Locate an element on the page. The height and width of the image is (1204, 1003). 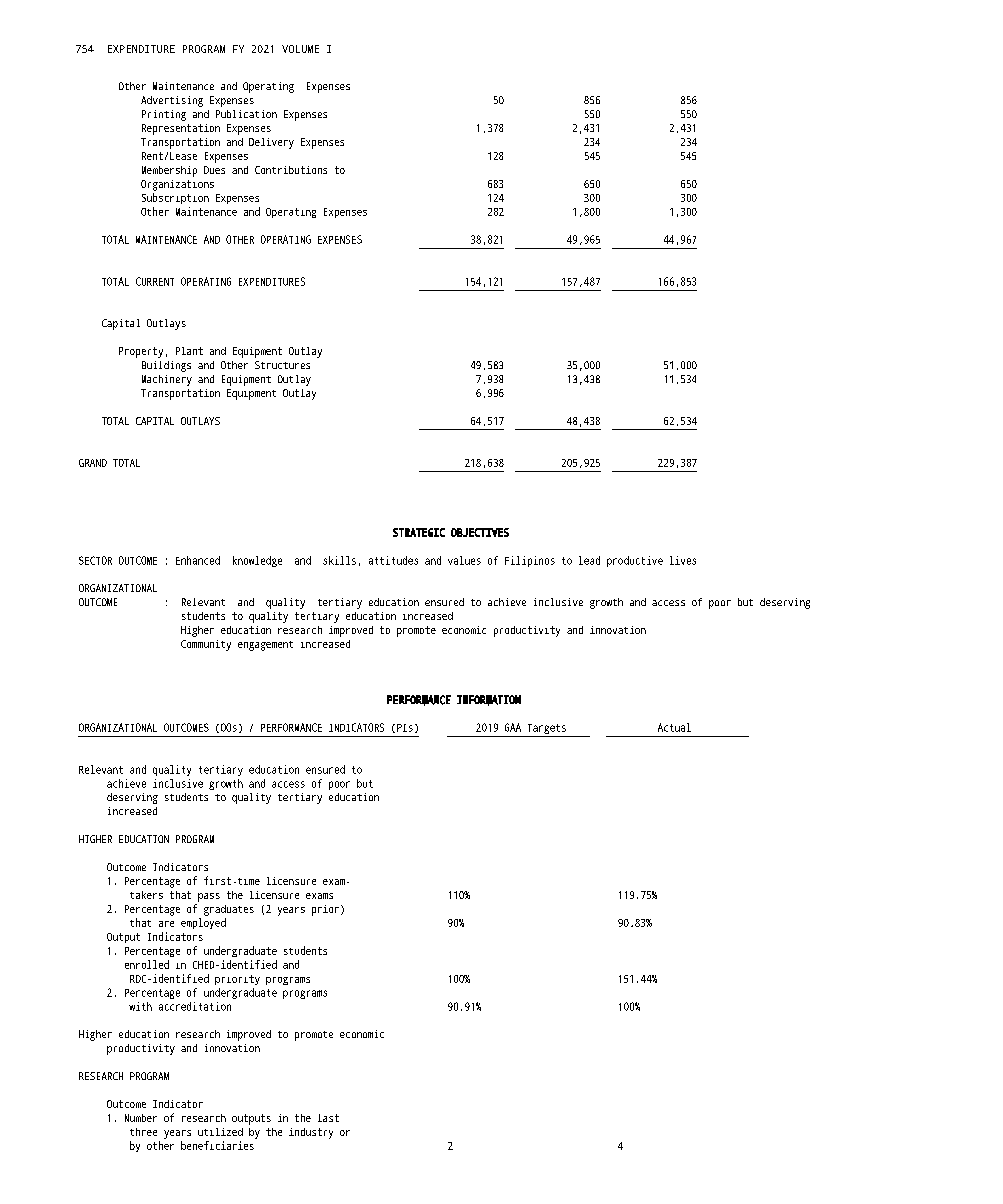
Machinery is located at coordinates (167, 380).
